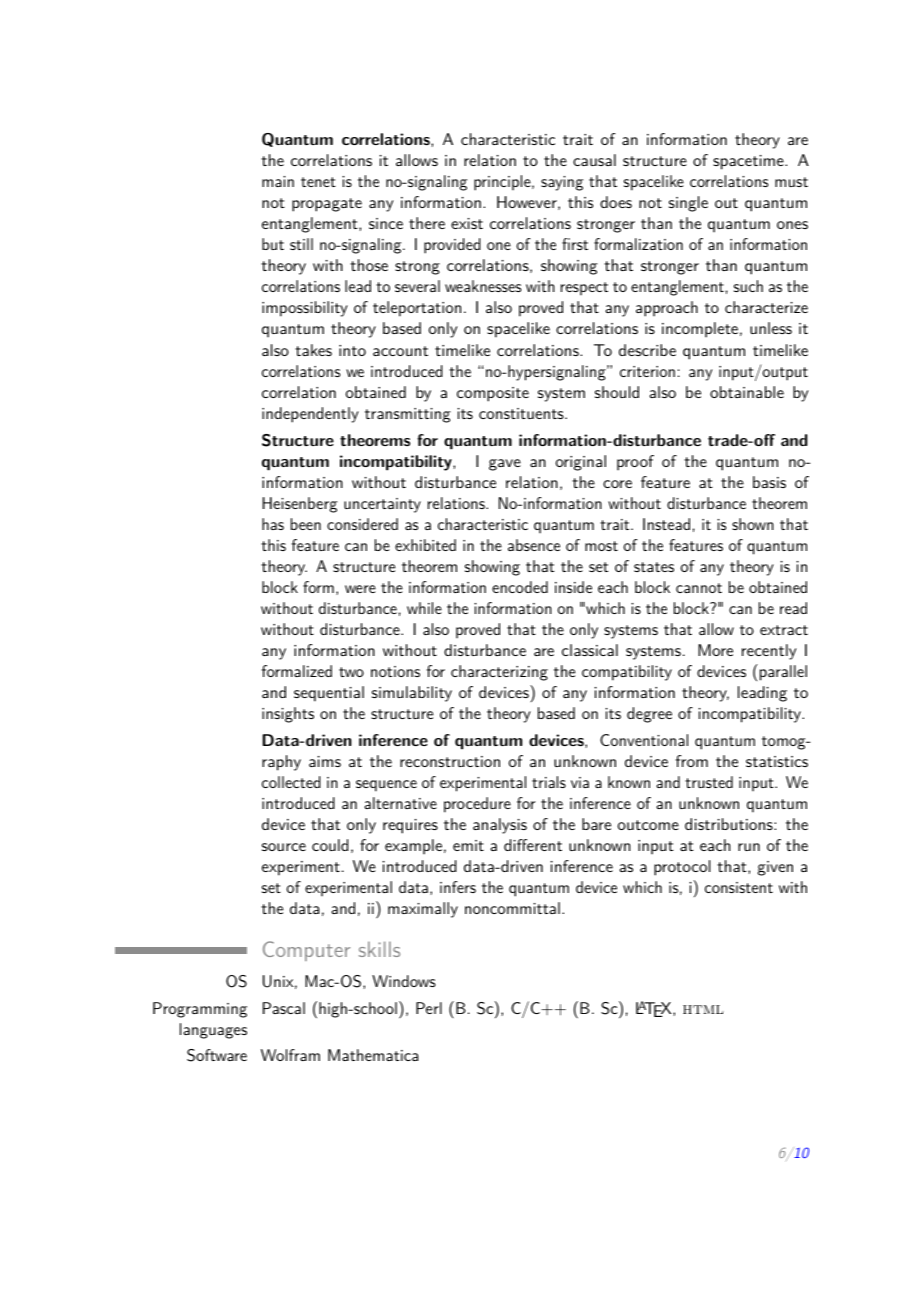 This page has width=924, height=1308. Describe the element at coordinates (360, 589) in the page. I see `were` at that location.
